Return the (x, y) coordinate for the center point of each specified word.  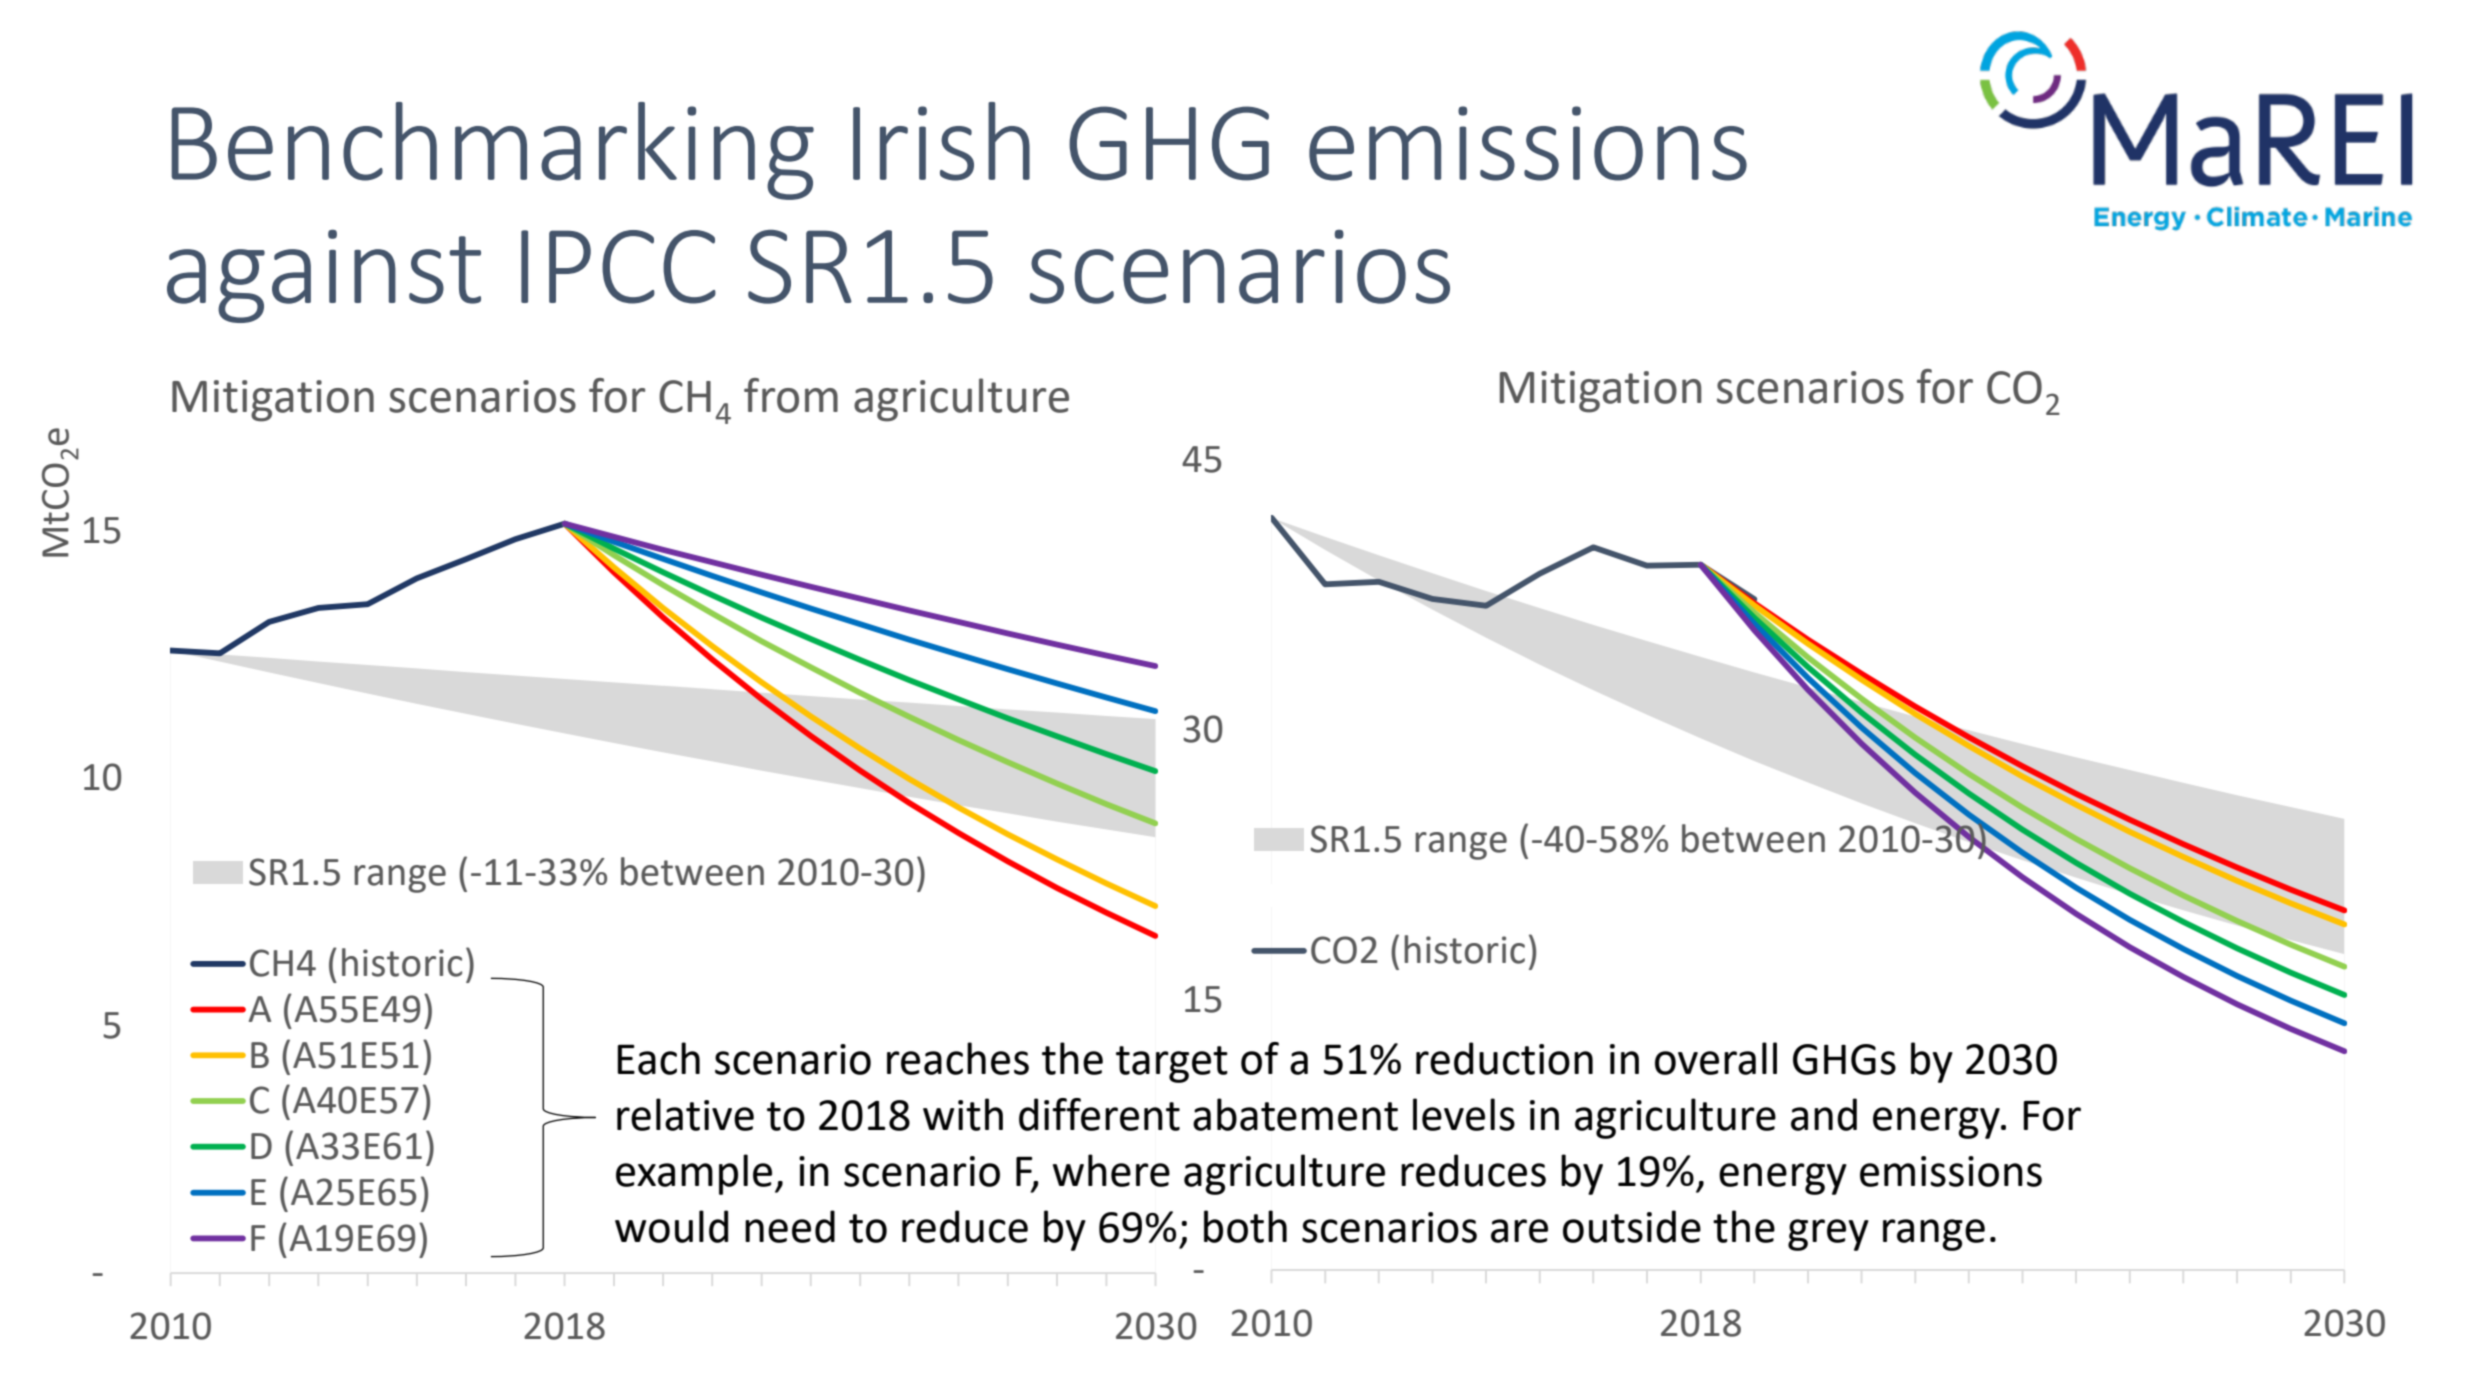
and (1824, 1114)
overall (1716, 1058)
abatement (1295, 1114)
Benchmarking (492, 151)
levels (1464, 1114)
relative (685, 1114)
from (791, 395)
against (324, 276)
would (671, 1226)
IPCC (618, 267)
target (1172, 1064)
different (1099, 1114)
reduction (1504, 1058)
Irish (941, 141)
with (963, 1114)
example (694, 1174)
